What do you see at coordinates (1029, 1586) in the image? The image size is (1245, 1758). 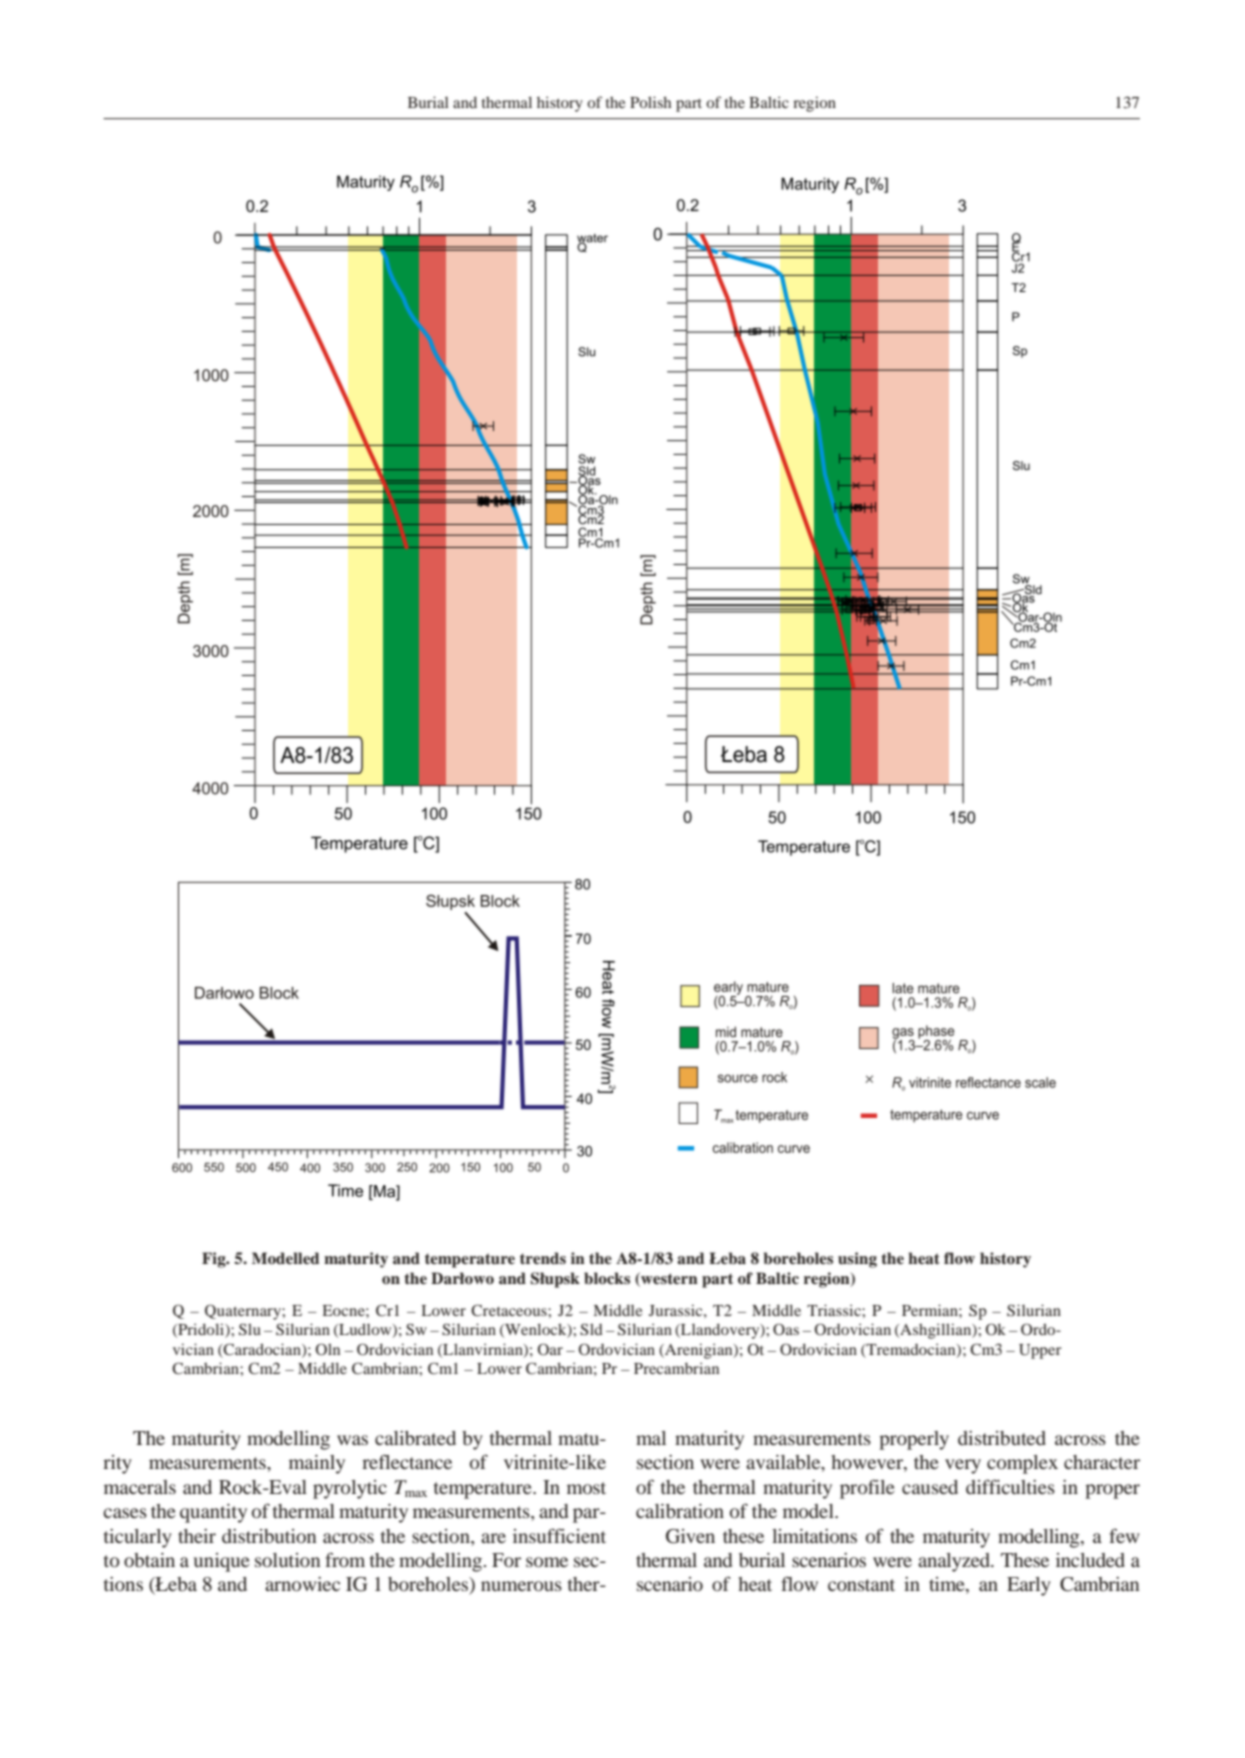 I see `Early` at bounding box center [1029, 1586].
